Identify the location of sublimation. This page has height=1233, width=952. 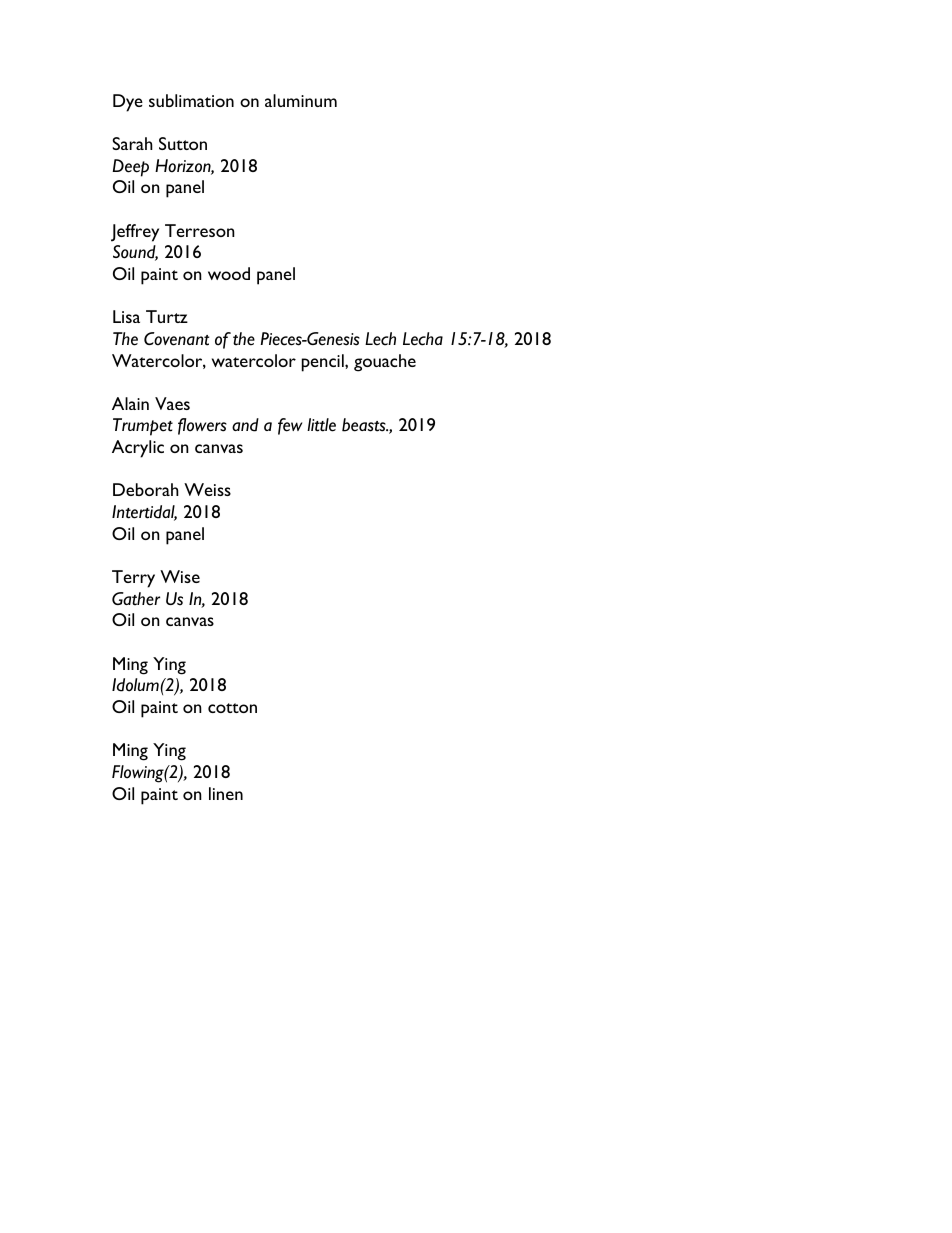
(191, 100).
